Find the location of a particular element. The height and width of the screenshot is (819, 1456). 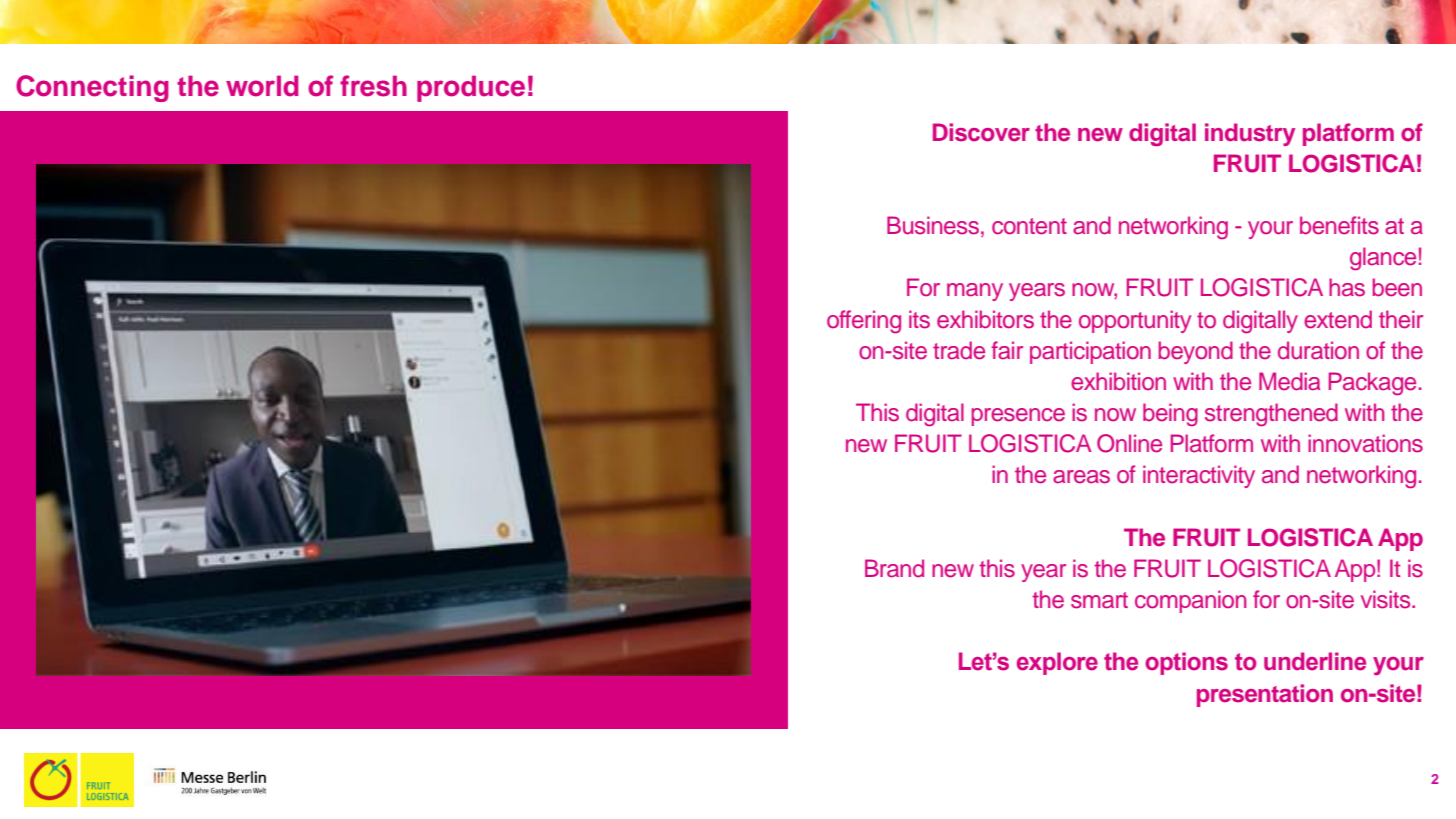

explore is located at coordinates (1057, 663).
